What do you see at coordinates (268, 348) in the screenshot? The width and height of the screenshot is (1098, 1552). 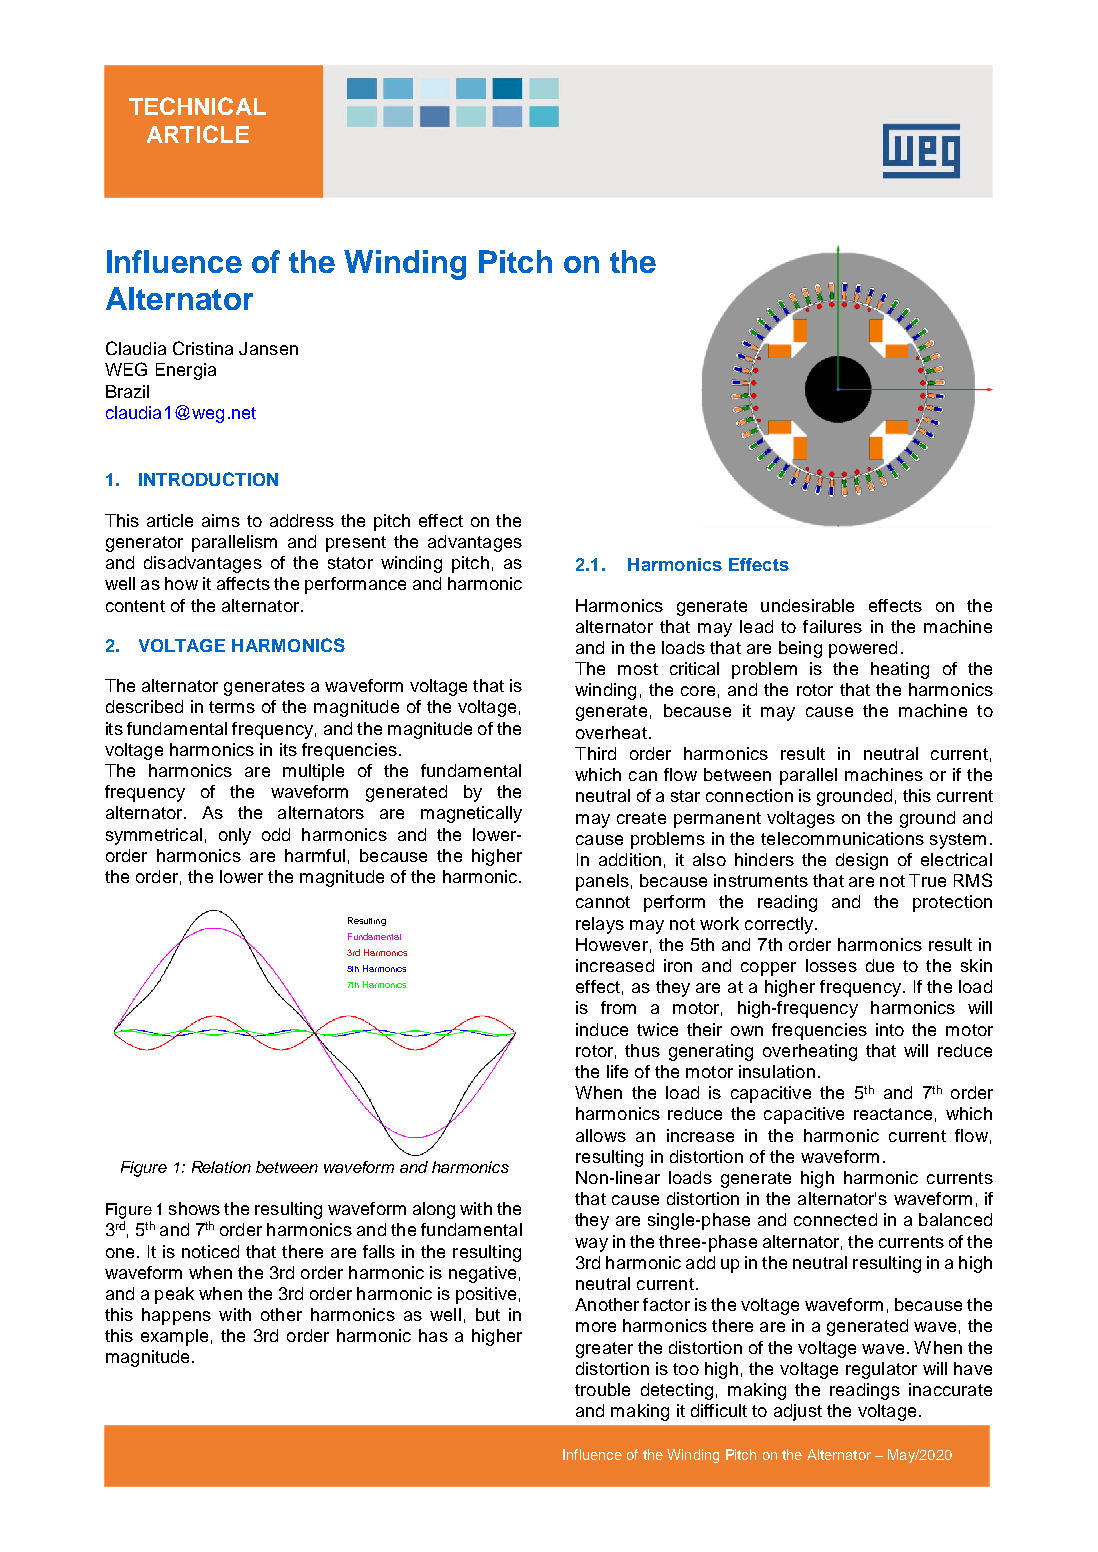 I see `Jansen` at bounding box center [268, 348].
